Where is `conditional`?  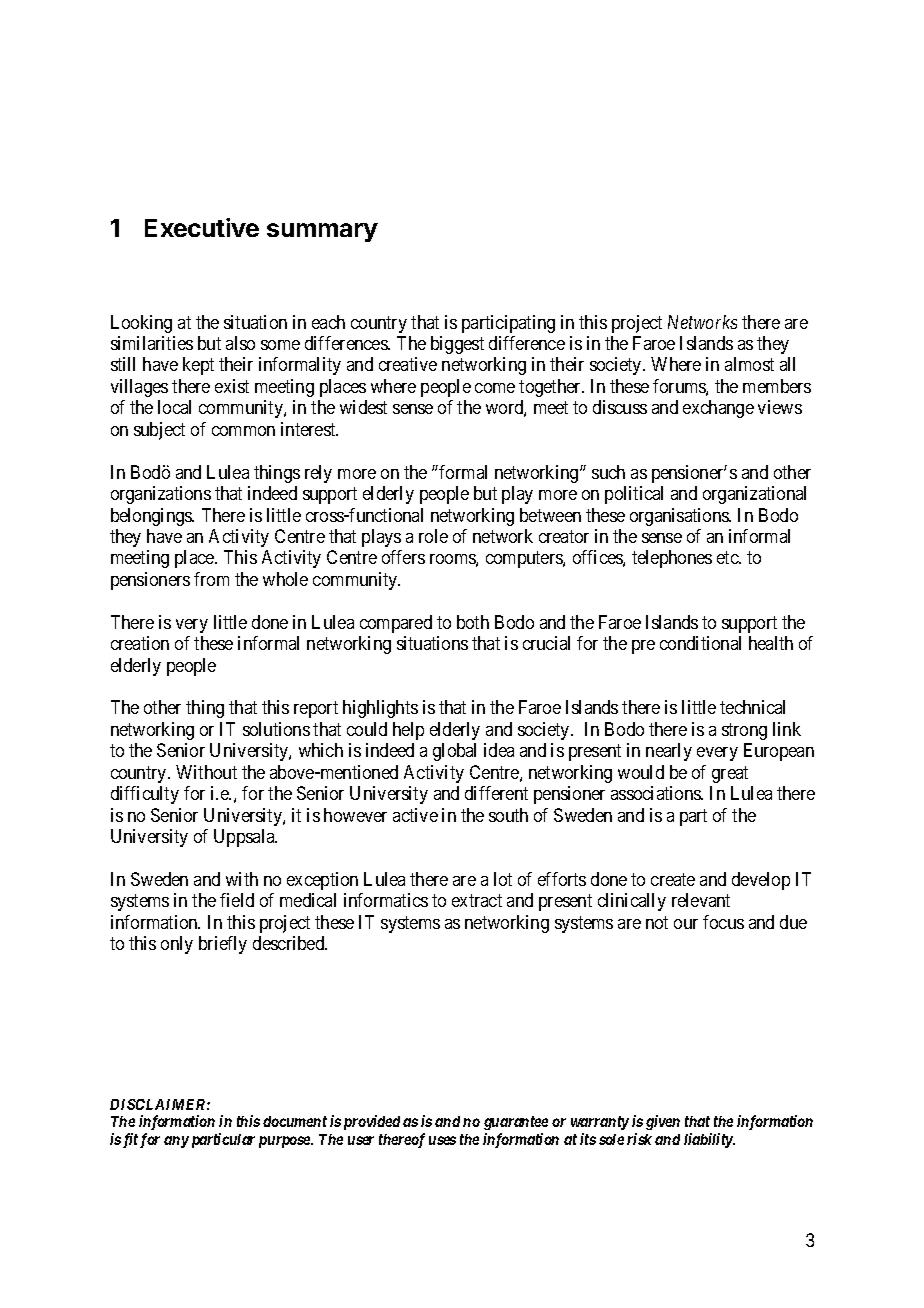 conditional is located at coordinates (700, 643).
